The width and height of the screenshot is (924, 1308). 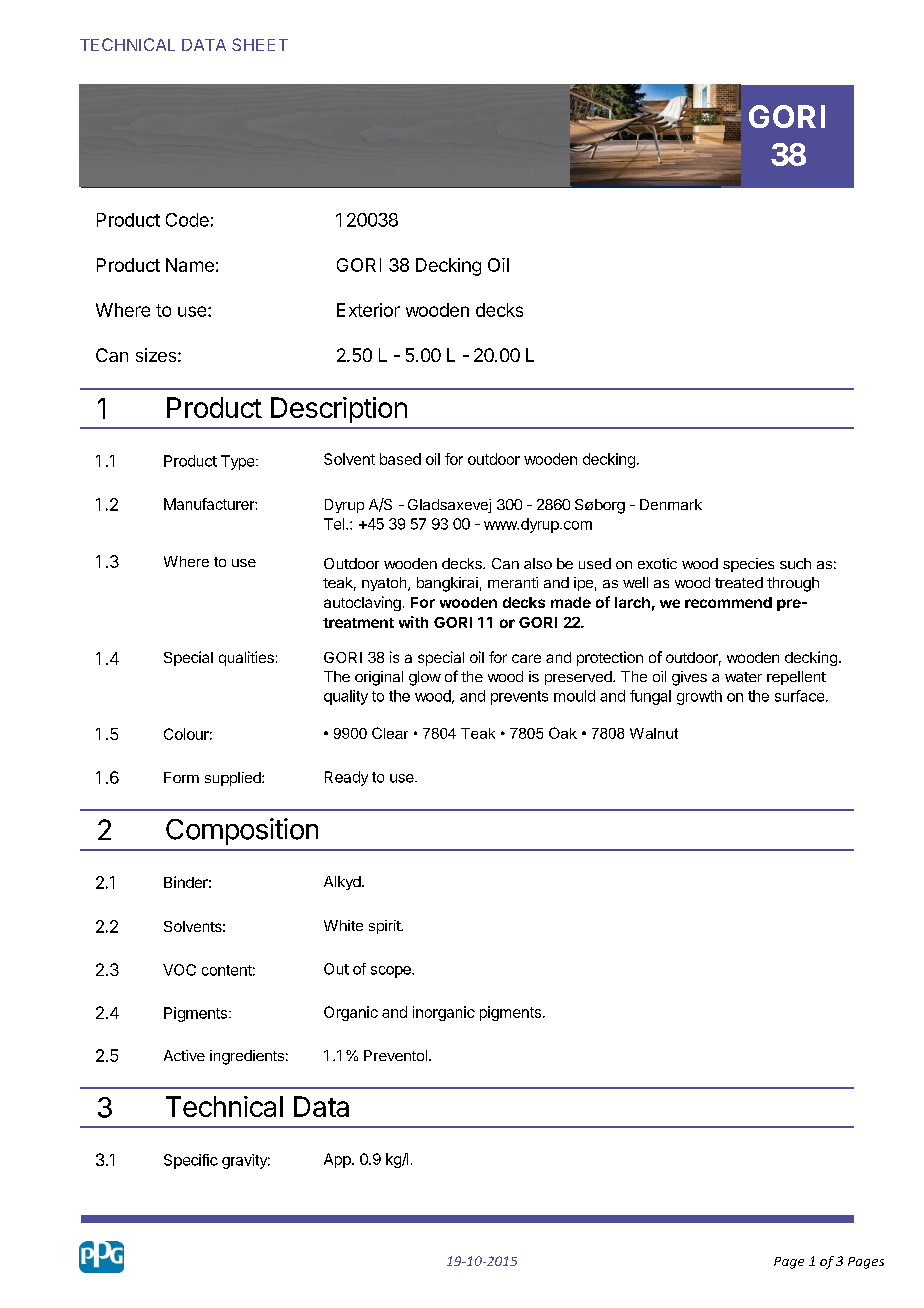 I want to click on Exterior, so click(x=368, y=310).
